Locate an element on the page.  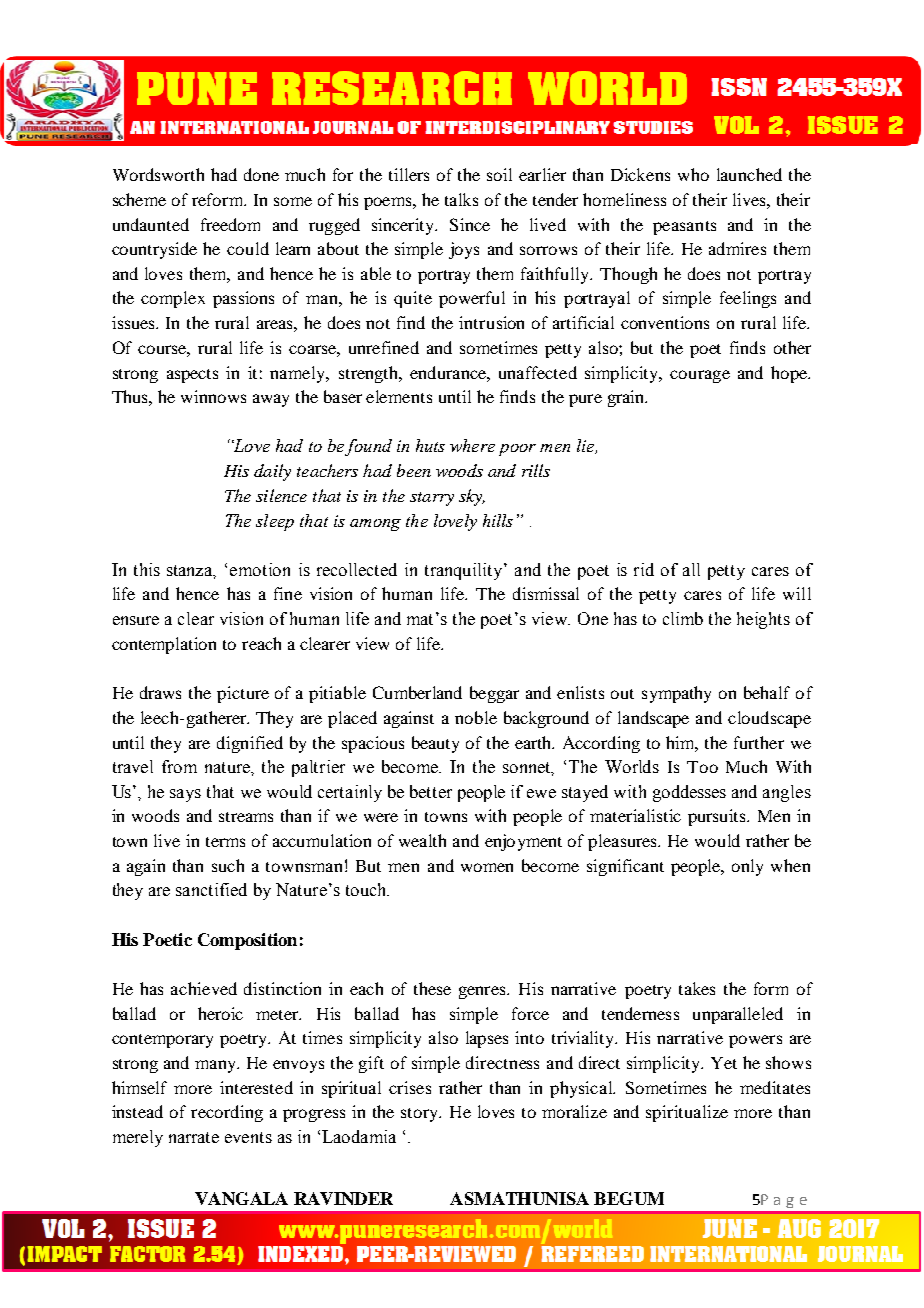
Yet is located at coordinates (724, 1063).
